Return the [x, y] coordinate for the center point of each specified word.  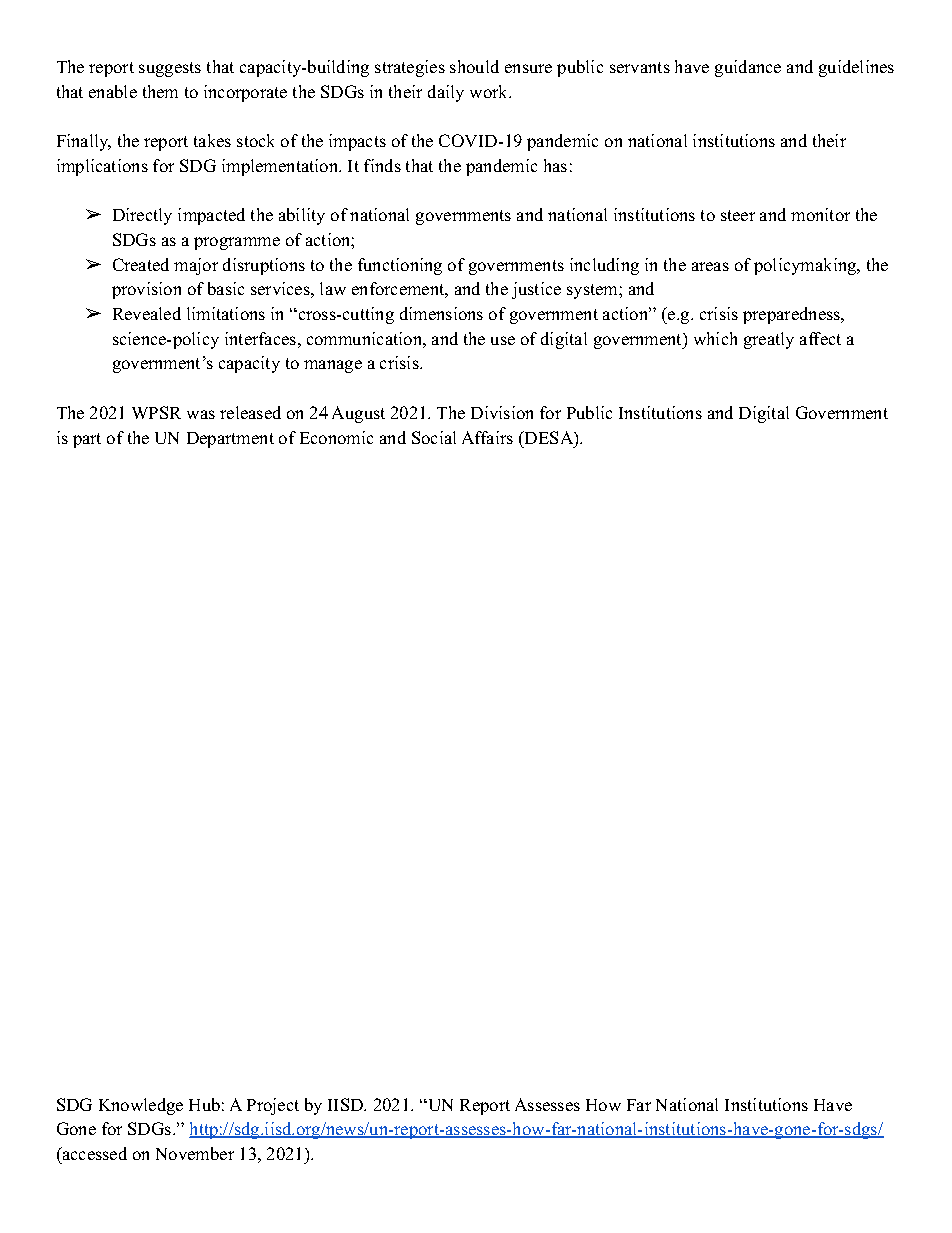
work [490, 91]
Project [273, 1106]
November [195, 1153]
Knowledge [141, 1106]
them [160, 91]
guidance [748, 68]
